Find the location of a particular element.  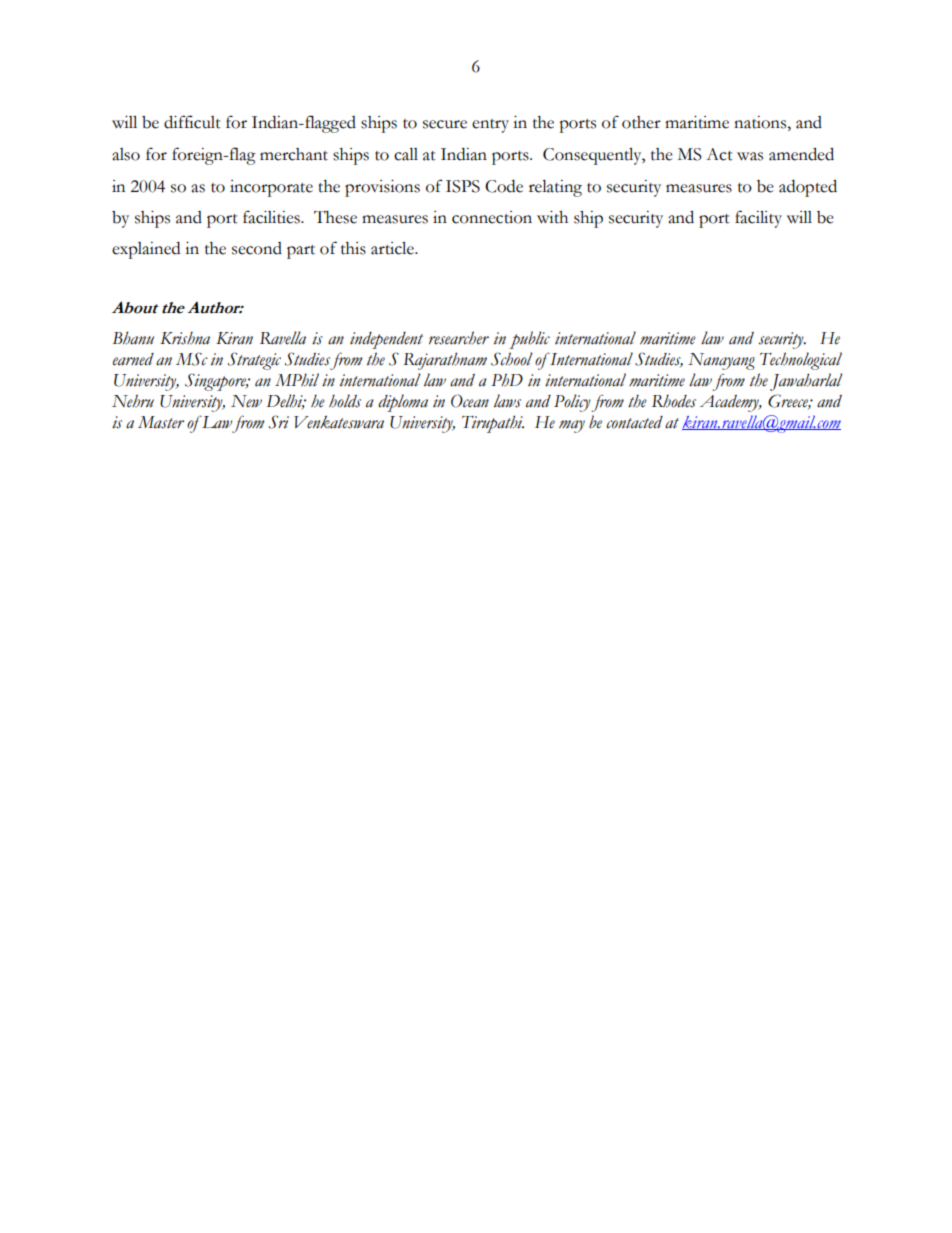

other is located at coordinates (641, 122).
